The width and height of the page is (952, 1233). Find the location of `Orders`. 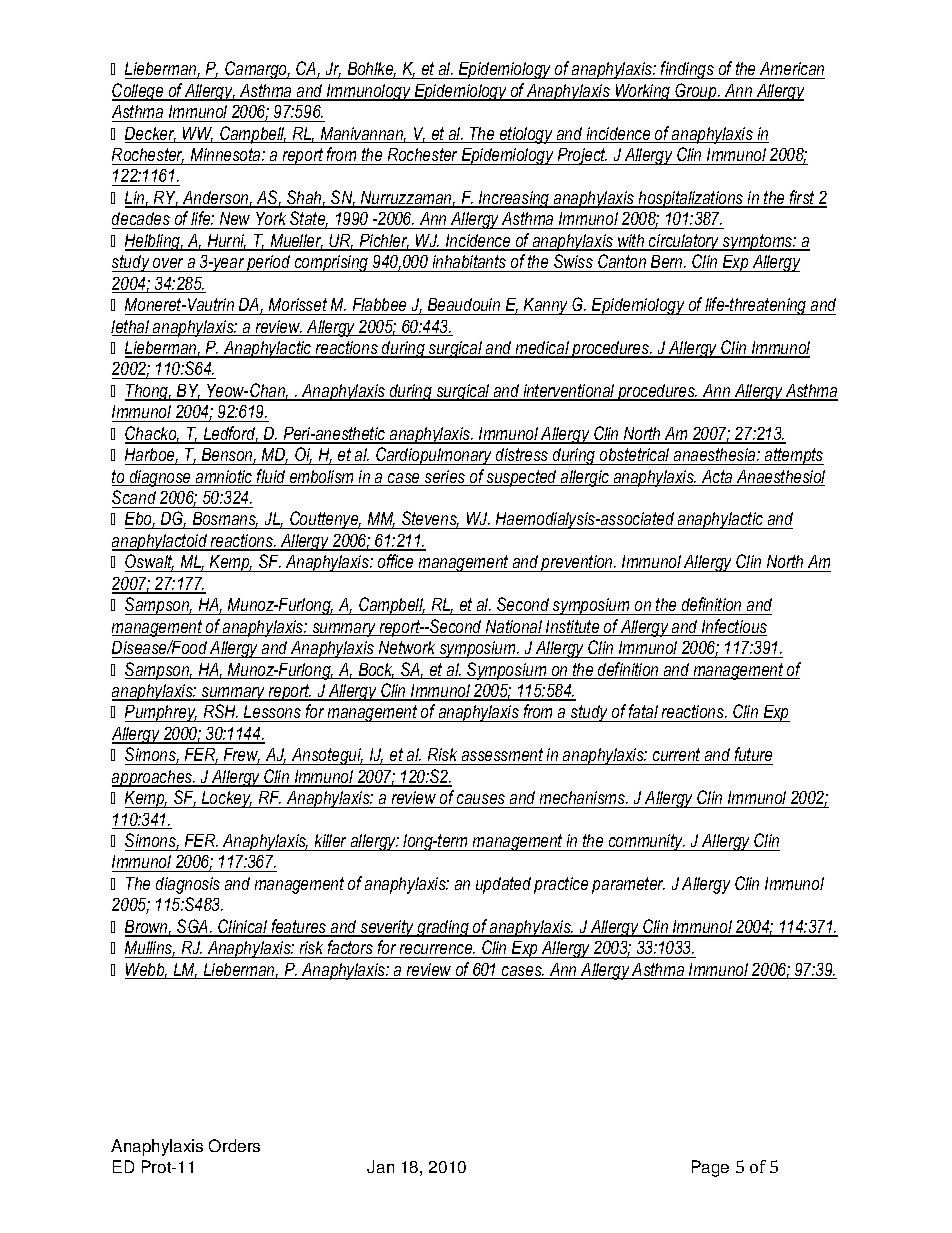

Orders is located at coordinates (234, 1145).
